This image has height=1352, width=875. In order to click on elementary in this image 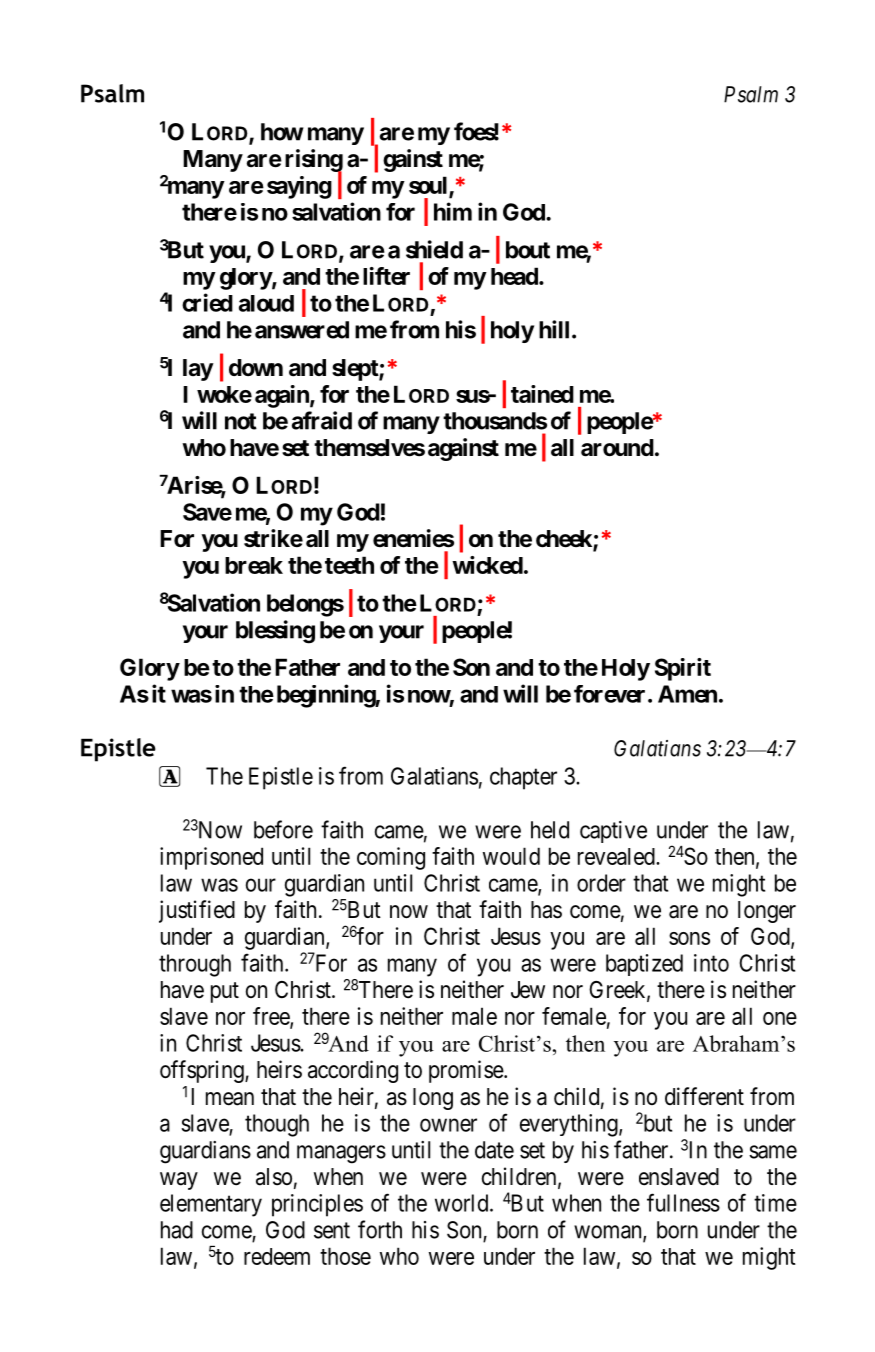, I will do `click(211, 1205)`.
